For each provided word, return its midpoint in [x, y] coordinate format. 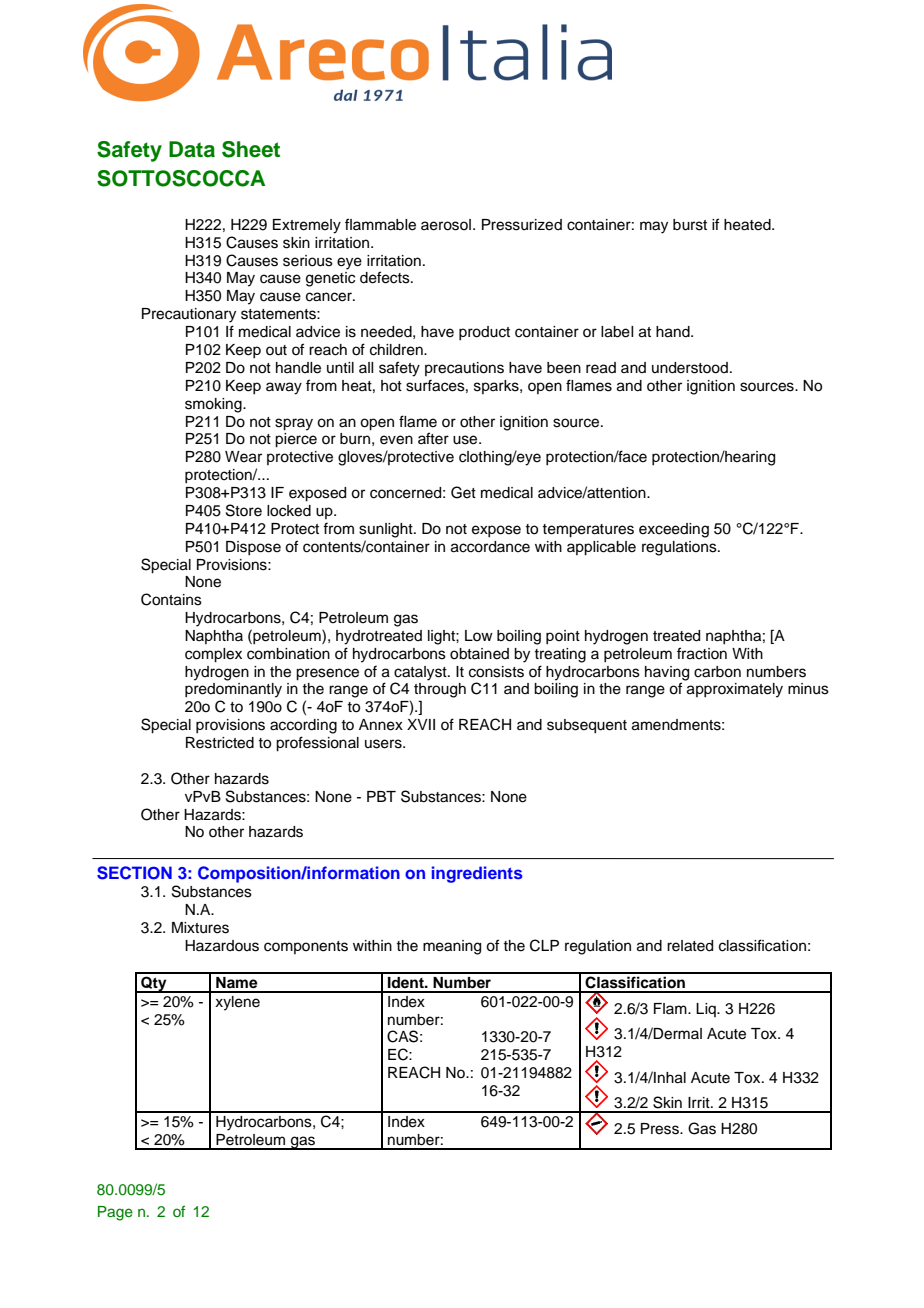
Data [192, 149]
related [690, 946]
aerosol [446, 225]
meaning [452, 947]
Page [115, 1213]
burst [690, 225]
